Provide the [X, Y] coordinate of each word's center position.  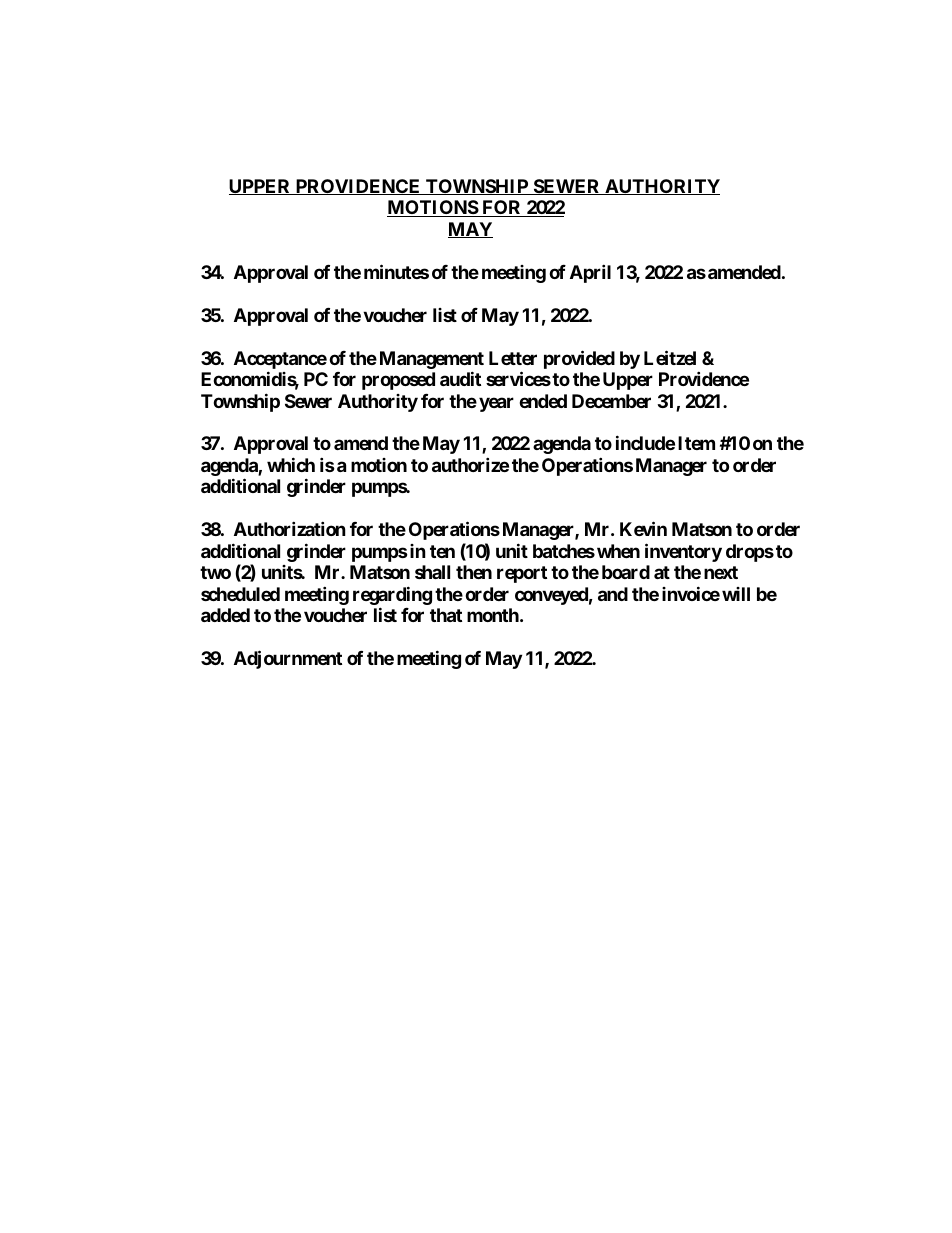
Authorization [290, 529]
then [474, 572]
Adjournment [288, 659]
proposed [398, 381]
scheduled [240, 594]
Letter [513, 358]
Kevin [643, 529]
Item [696, 443]
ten [442, 551]
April [590, 273]
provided [579, 359]
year [496, 404]
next [721, 572]
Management [432, 360]
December [611, 401]
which [291, 464]
